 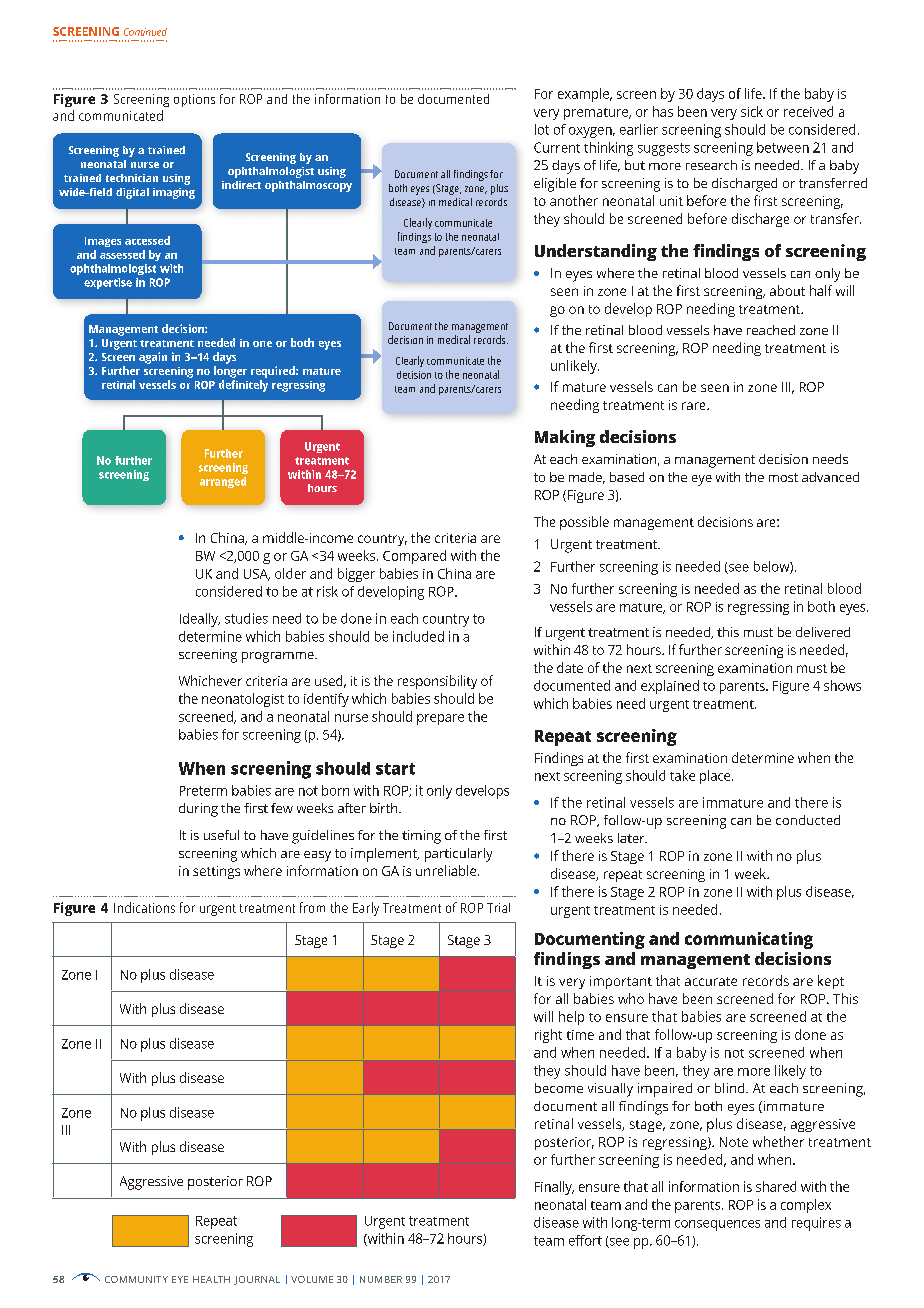 I want to click on Making, so click(x=565, y=438).
